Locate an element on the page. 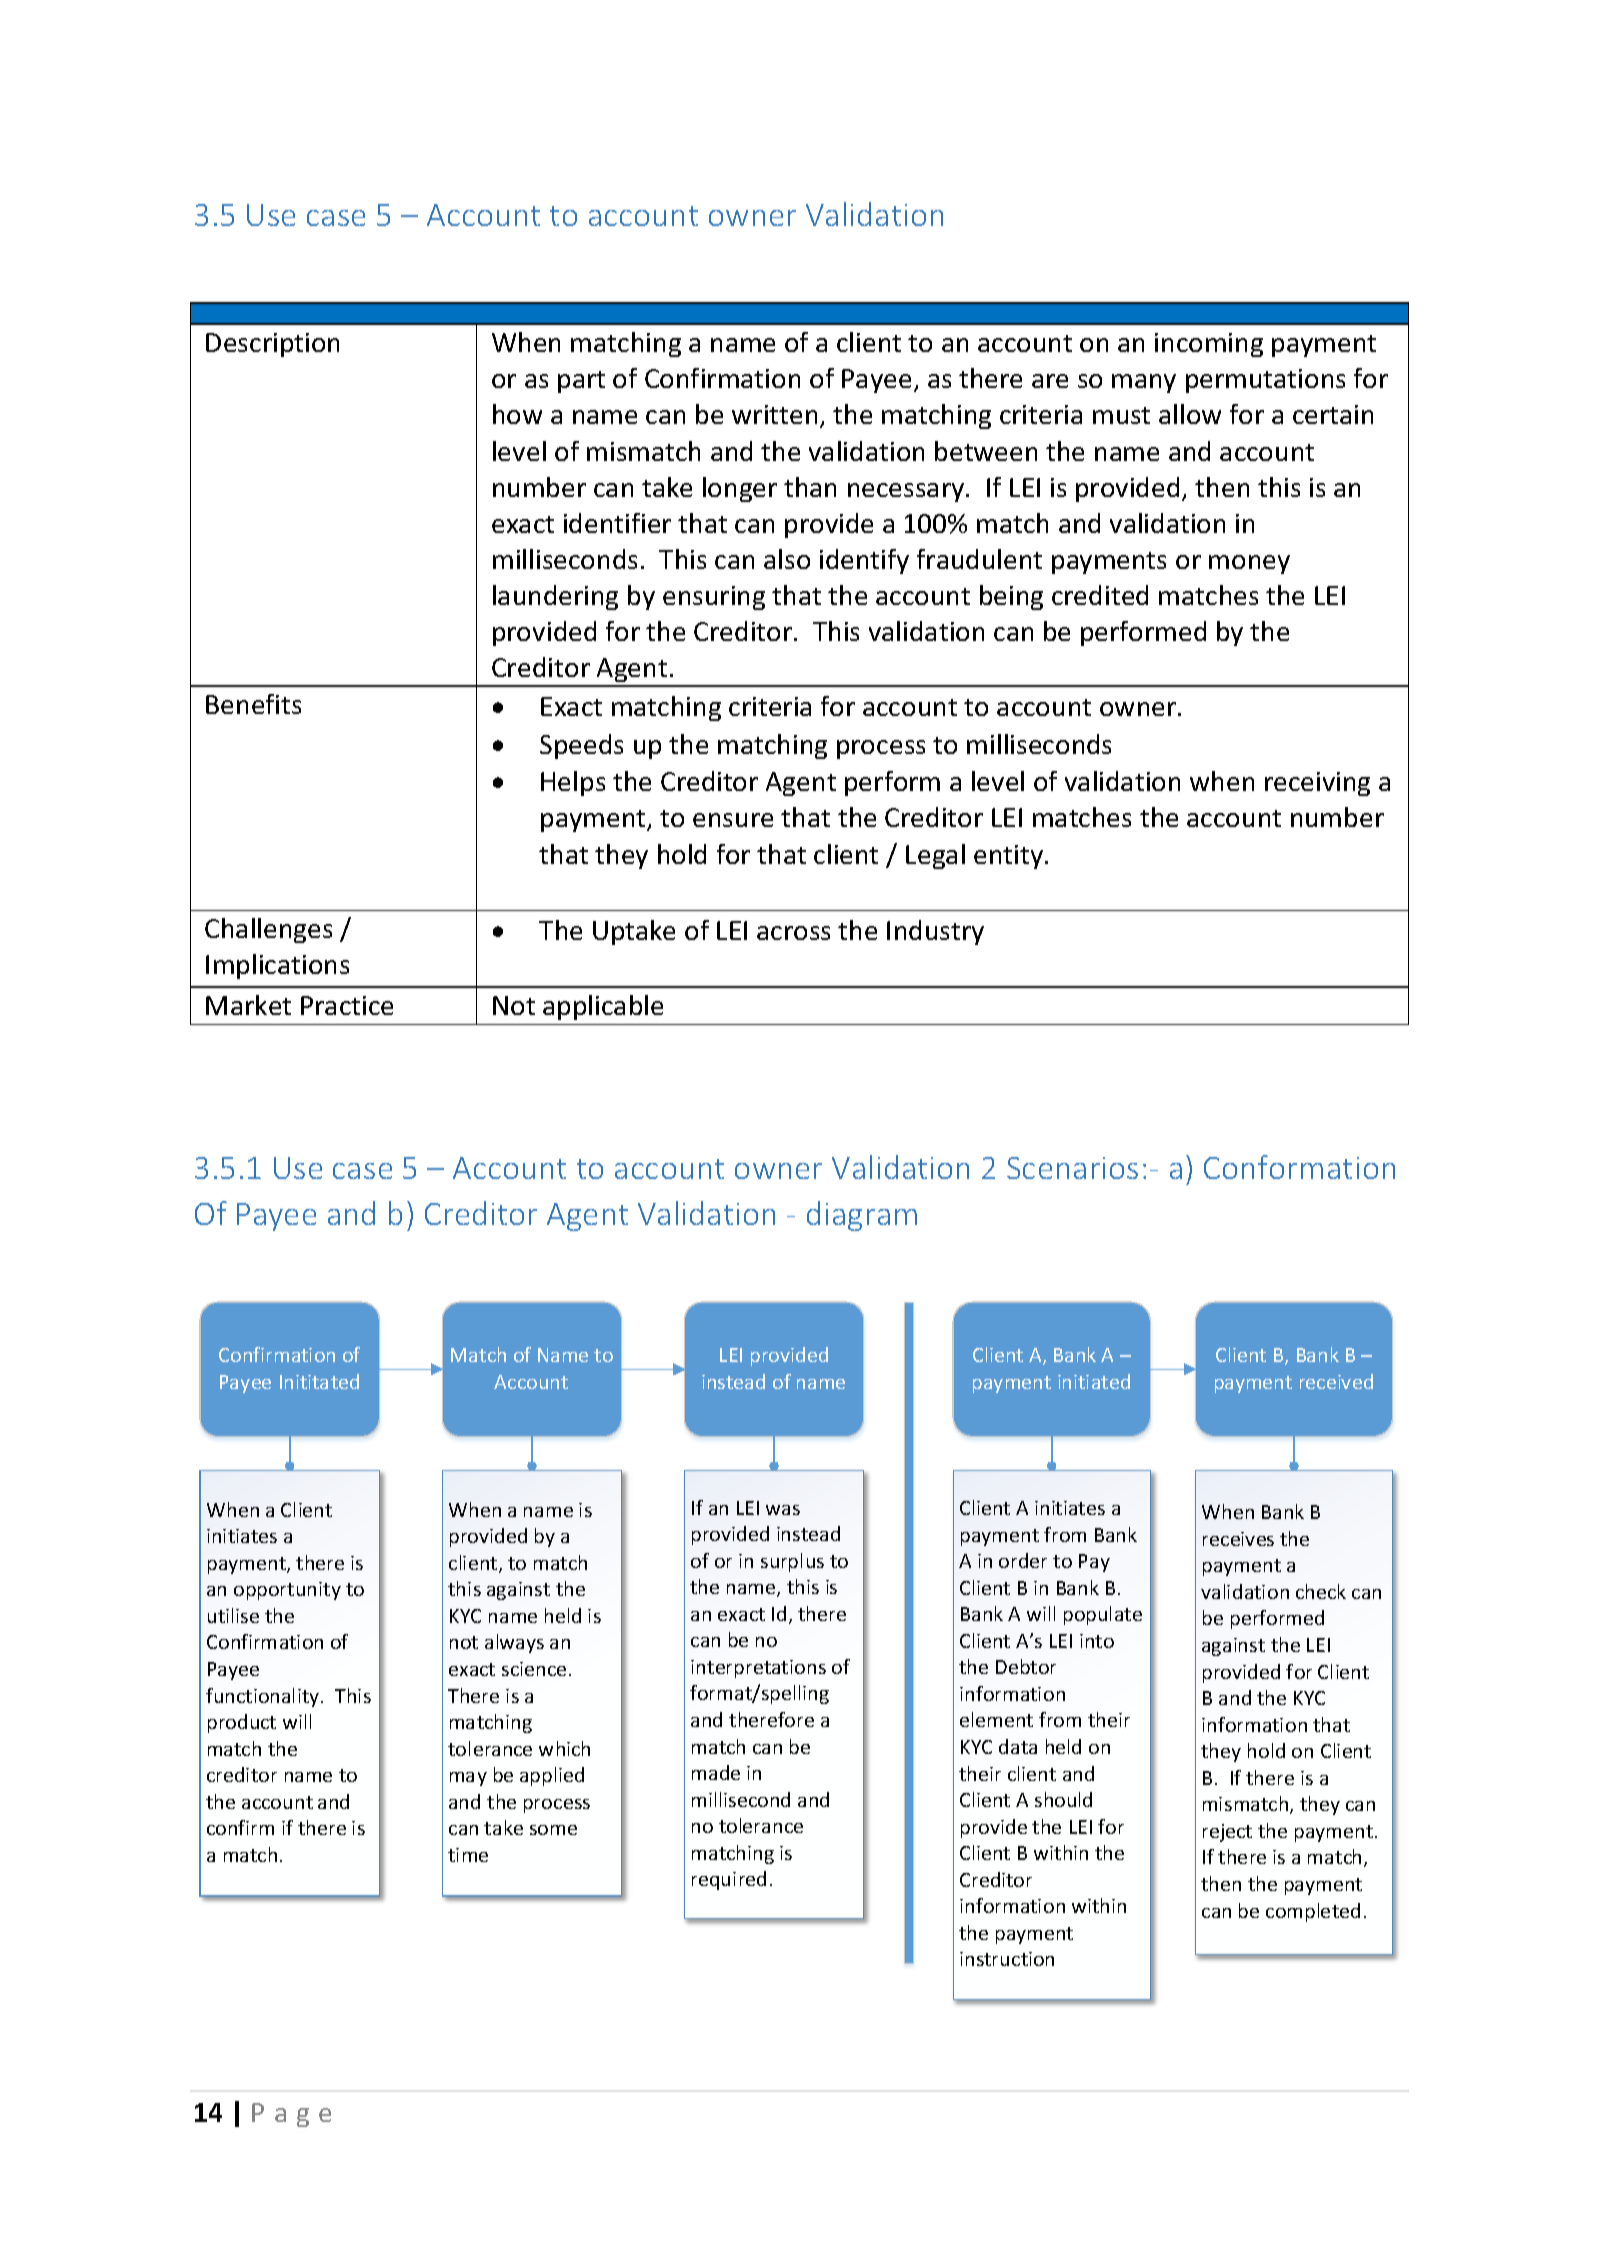 The height and width of the document is (2262, 1599). opportunity is located at coordinates (287, 1591).
